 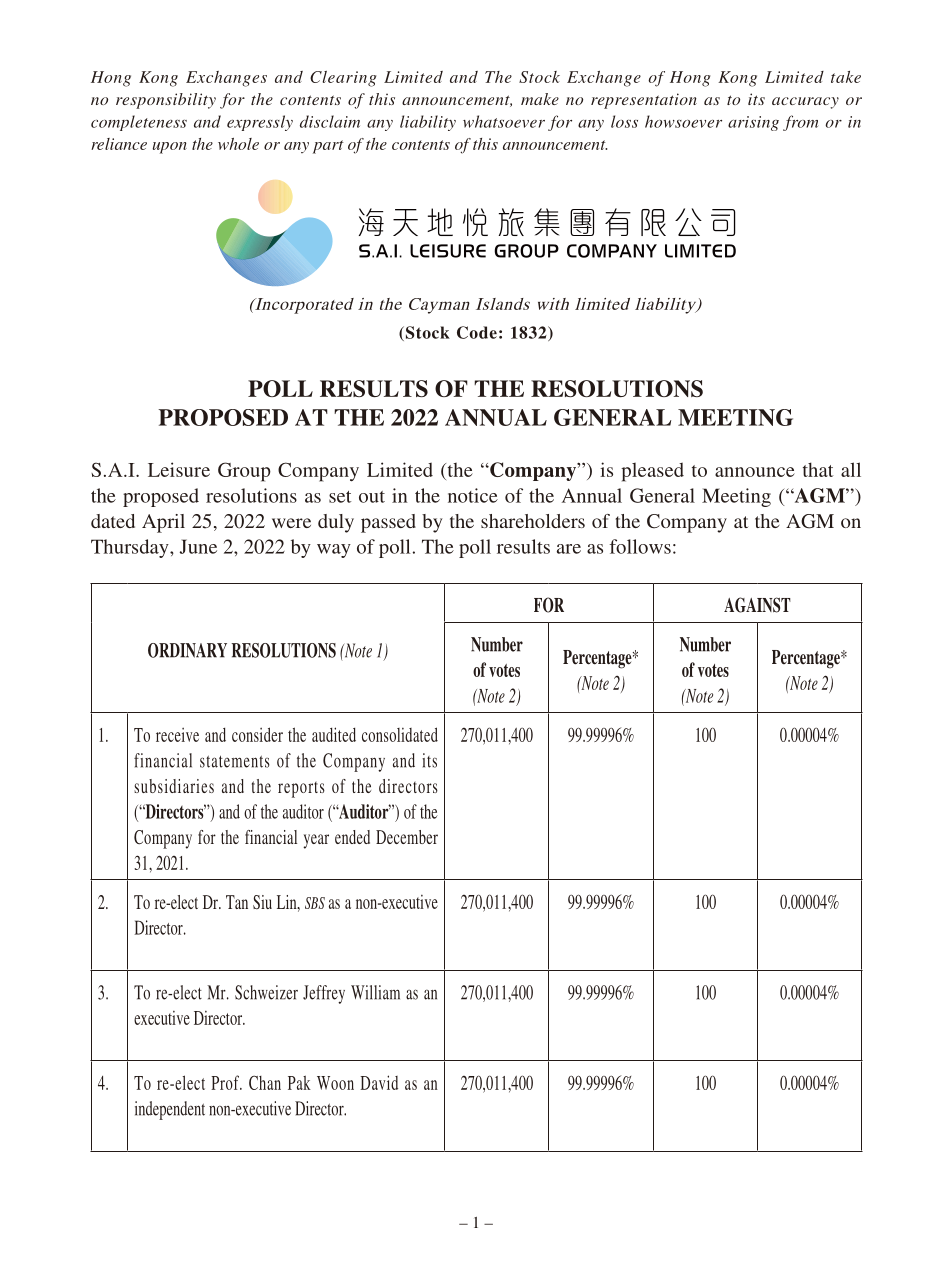 What do you see at coordinates (166, 101) in the page?
I see `responsibility` at bounding box center [166, 101].
